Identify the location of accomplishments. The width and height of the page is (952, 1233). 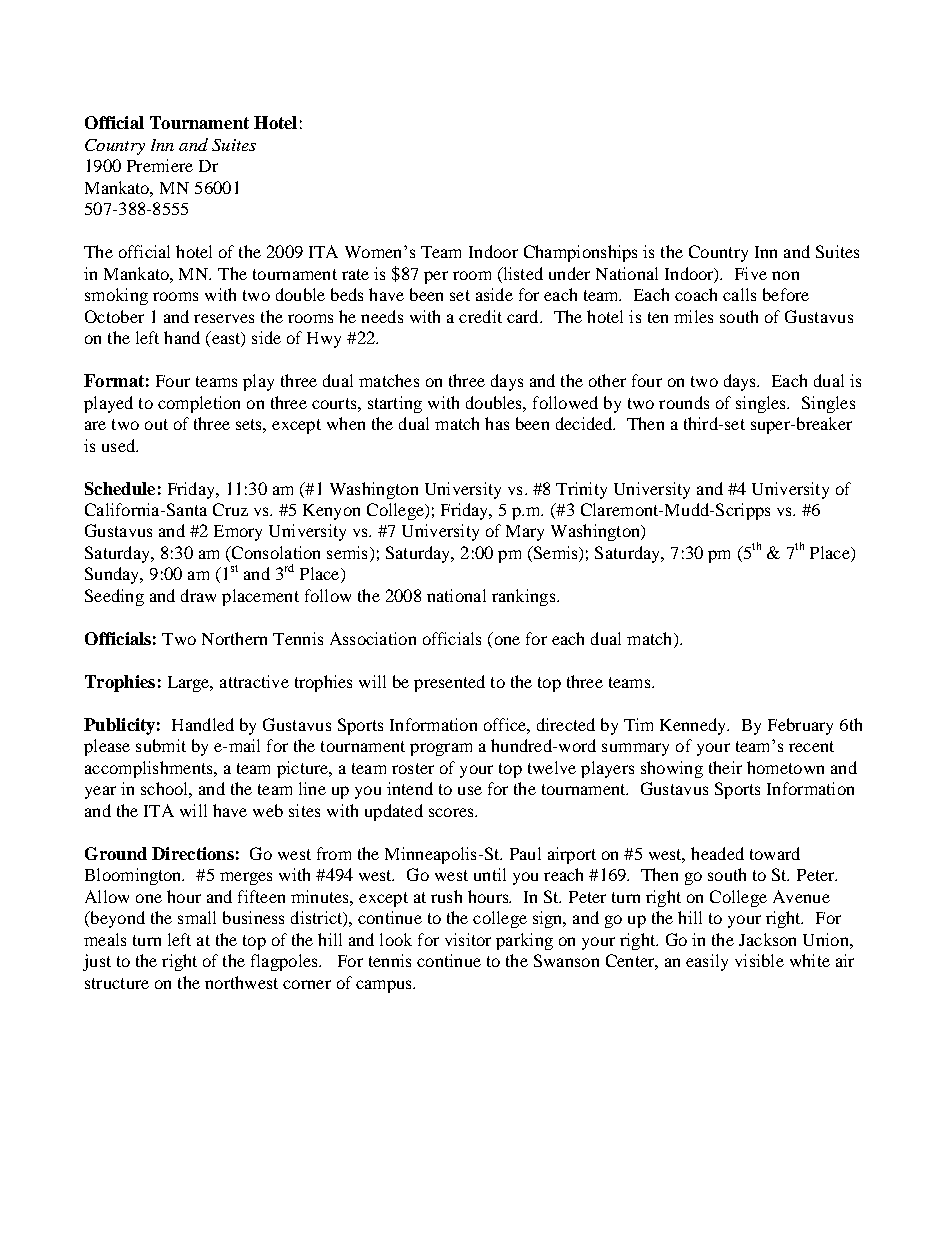
(150, 769).
